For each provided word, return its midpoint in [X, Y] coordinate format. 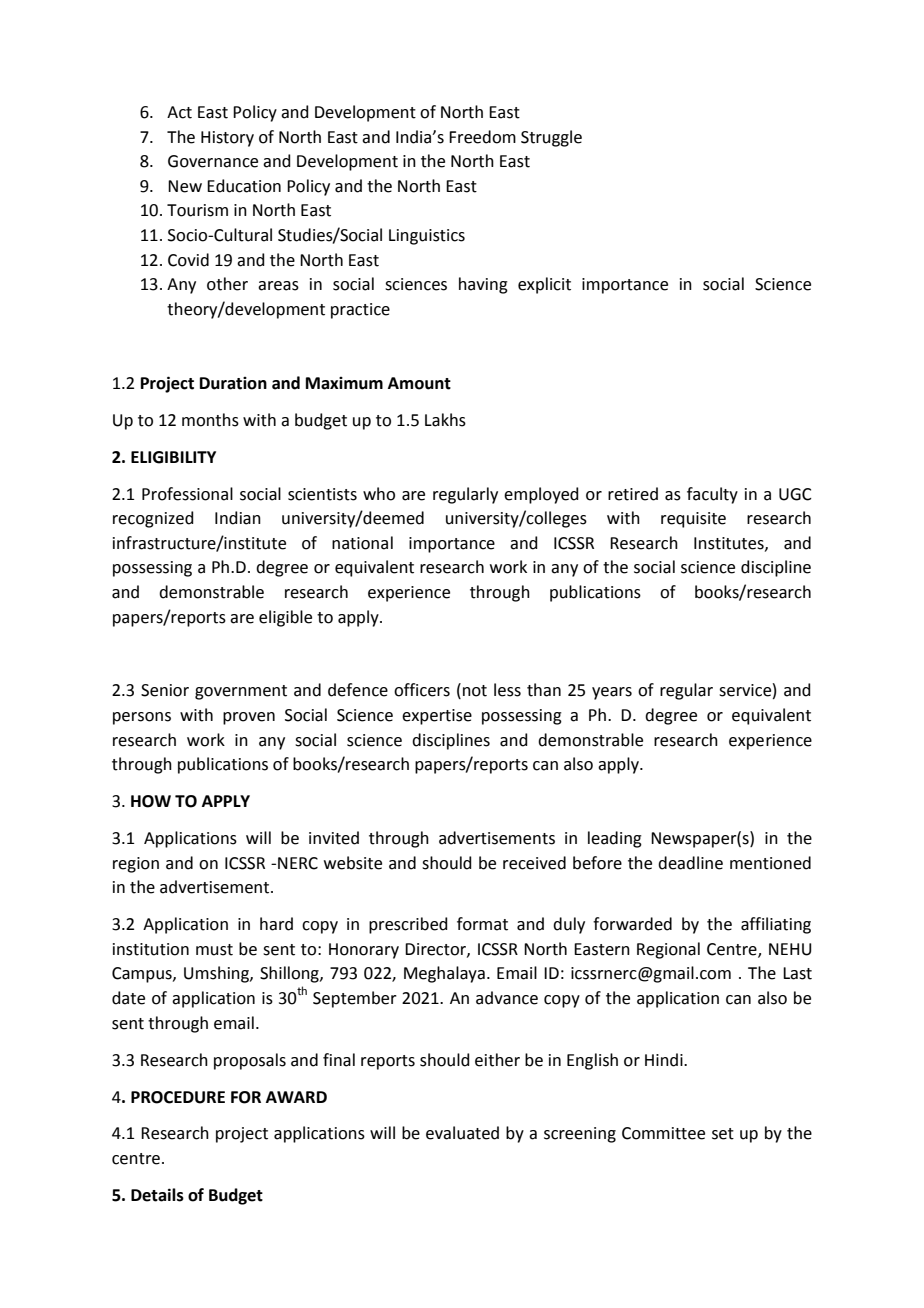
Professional [187, 494]
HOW [151, 801]
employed [541, 495]
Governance [213, 161]
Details [157, 1195]
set [723, 1134]
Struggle [551, 138]
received [534, 863]
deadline [690, 863]
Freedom [482, 137]
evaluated [462, 1133]
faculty [712, 495]
